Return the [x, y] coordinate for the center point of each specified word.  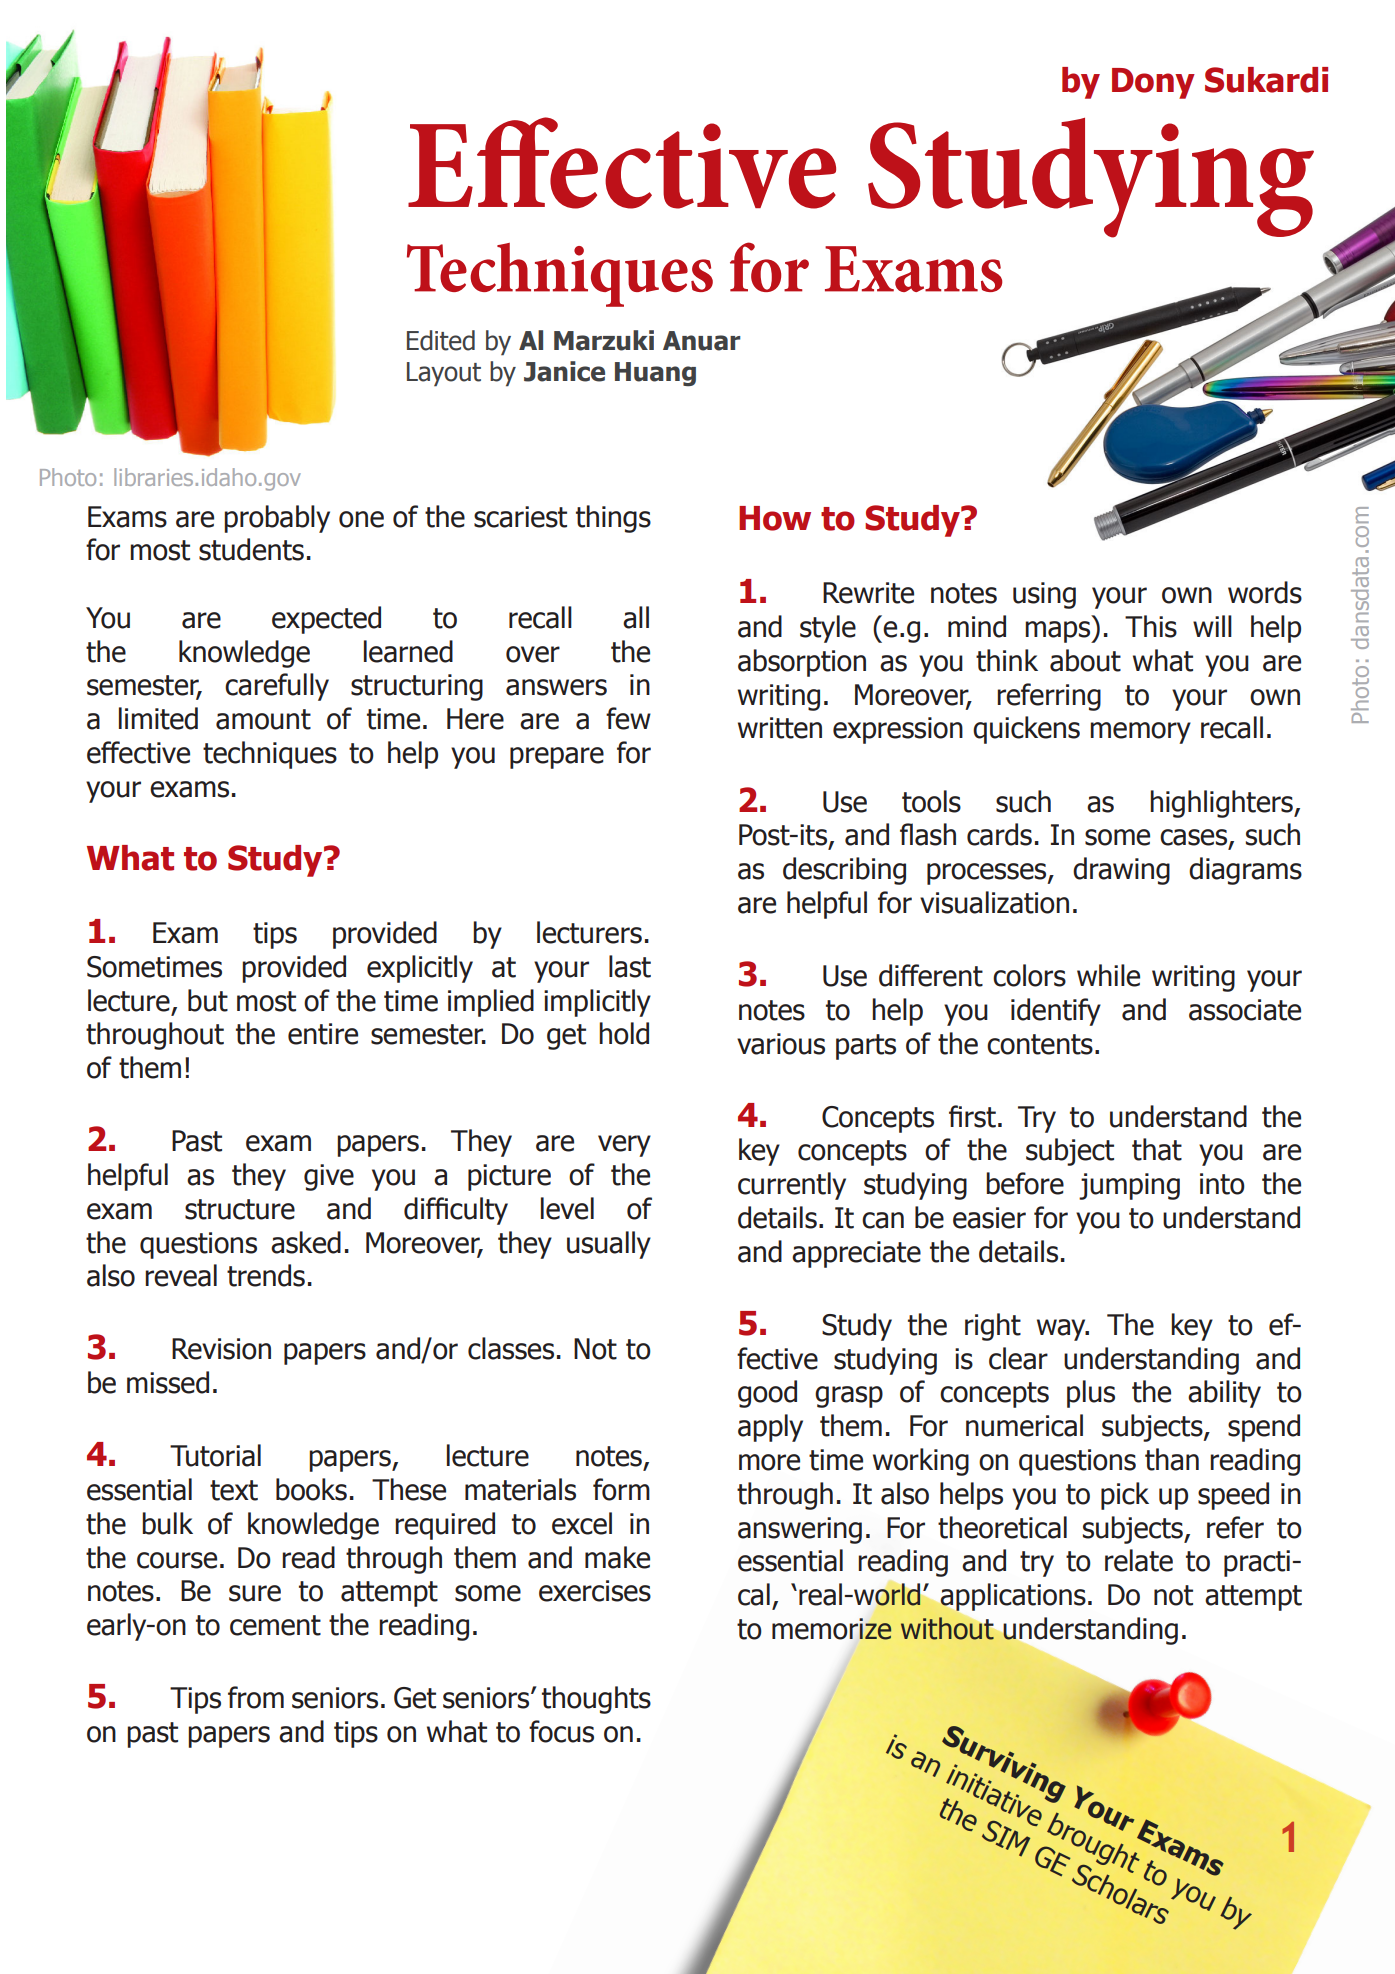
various [781, 1044]
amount [263, 719]
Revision [221, 1349]
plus [1091, 1394]
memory [1140, 733]
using [1044, 595]
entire [323, 1034]
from [256, 1697]
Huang [655, 374]
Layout [444, 374]
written [780, 728]
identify [1056, 1012]
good [767, 1394]
